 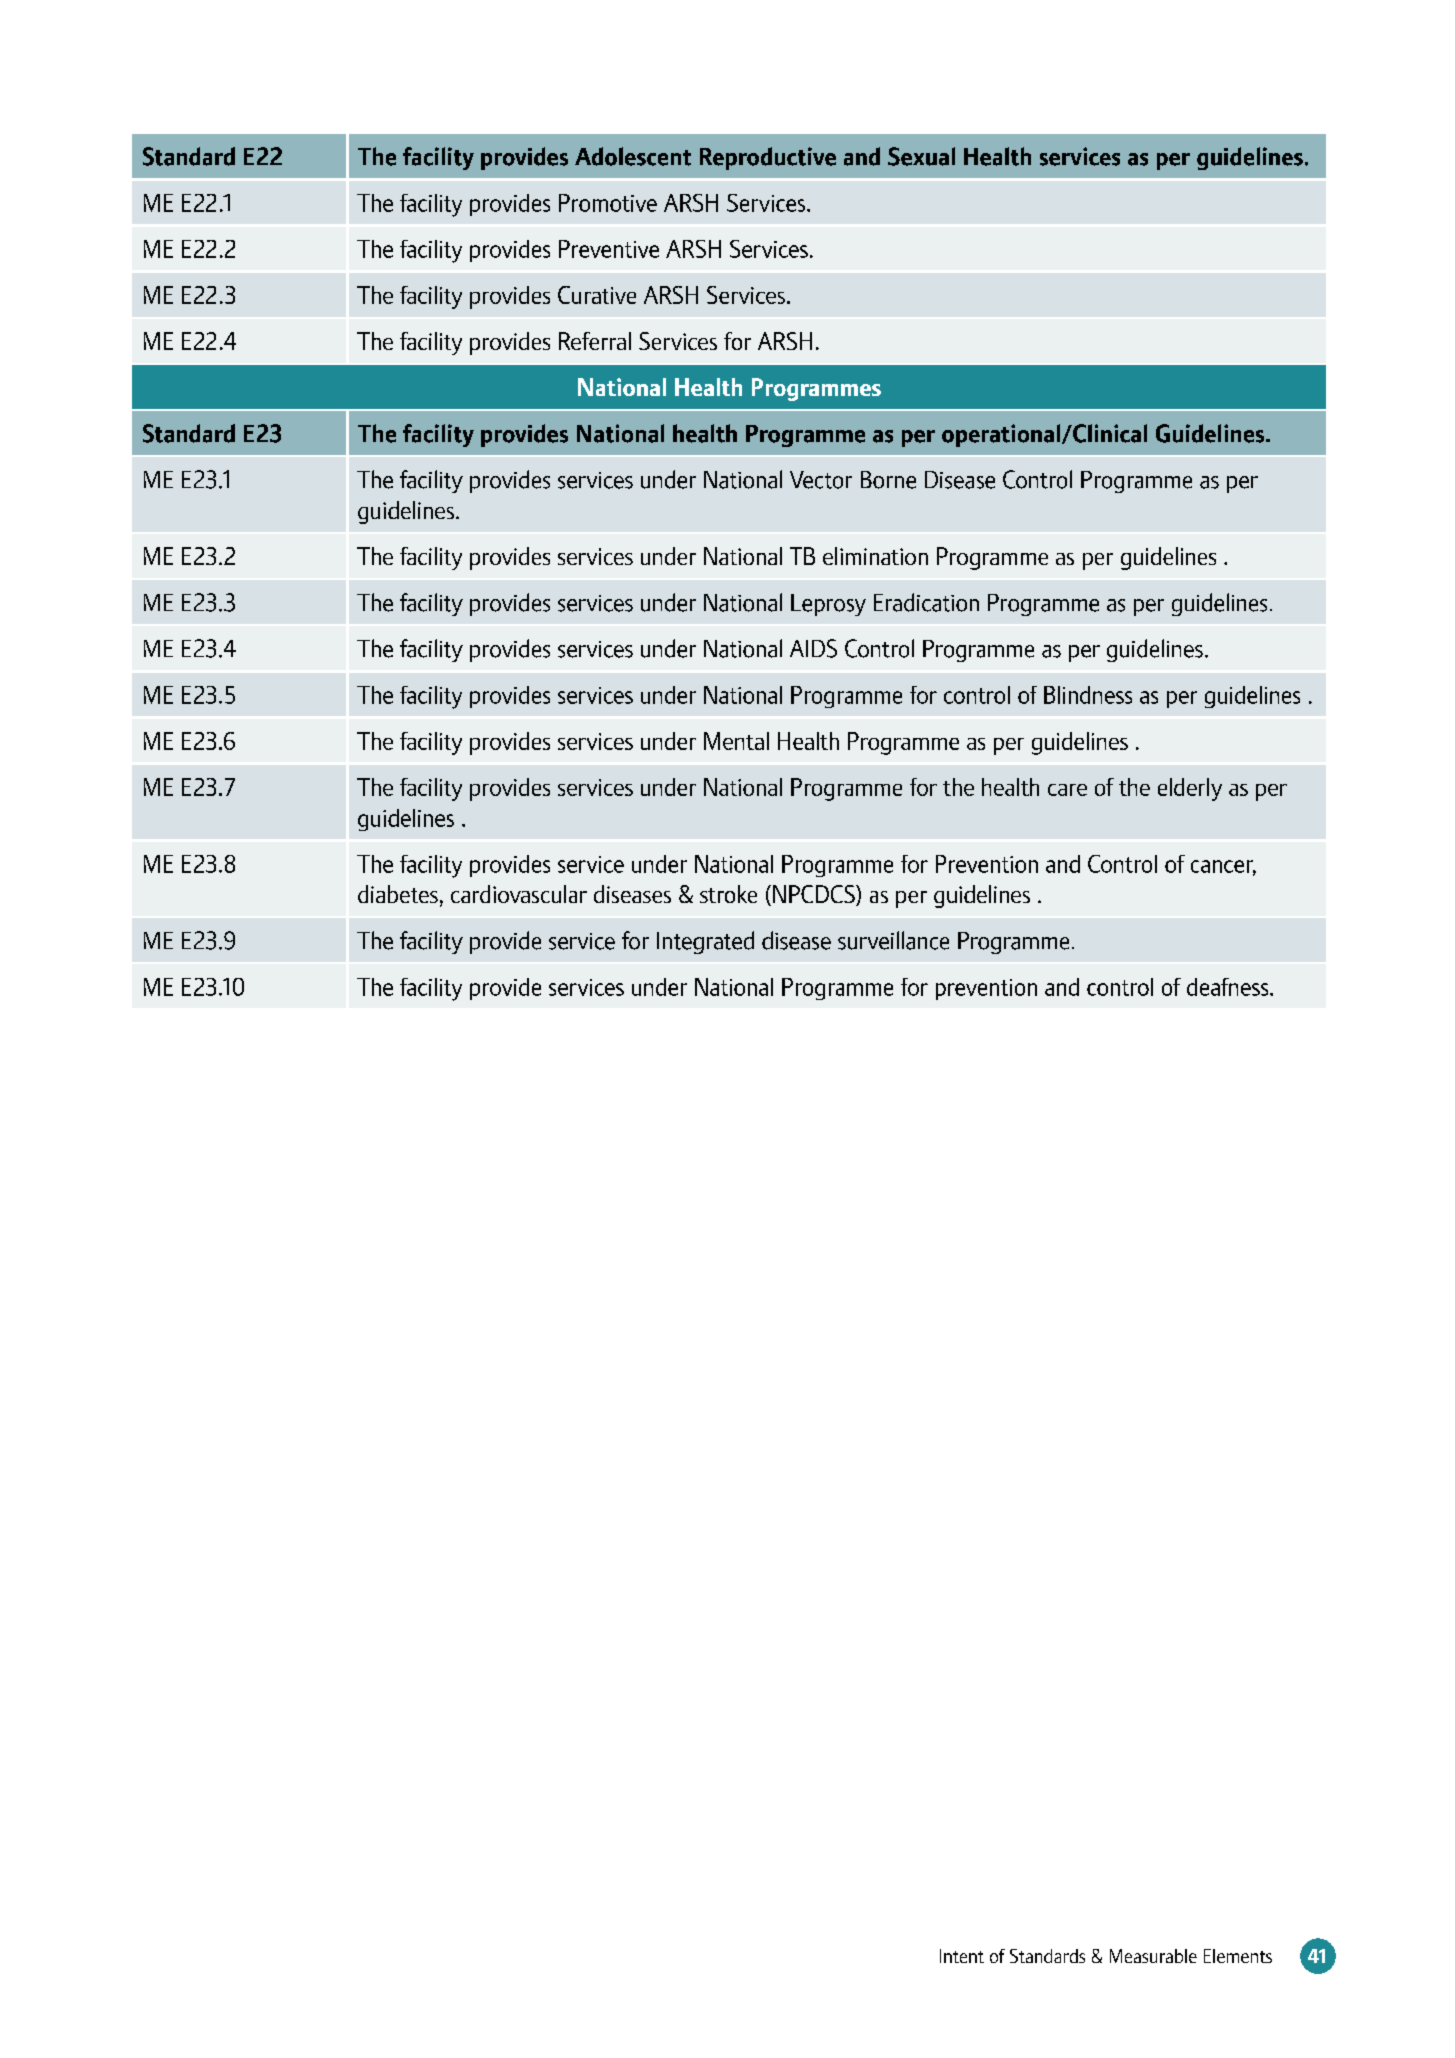 I want to click on Sexual, so click(x=921, y=156).
